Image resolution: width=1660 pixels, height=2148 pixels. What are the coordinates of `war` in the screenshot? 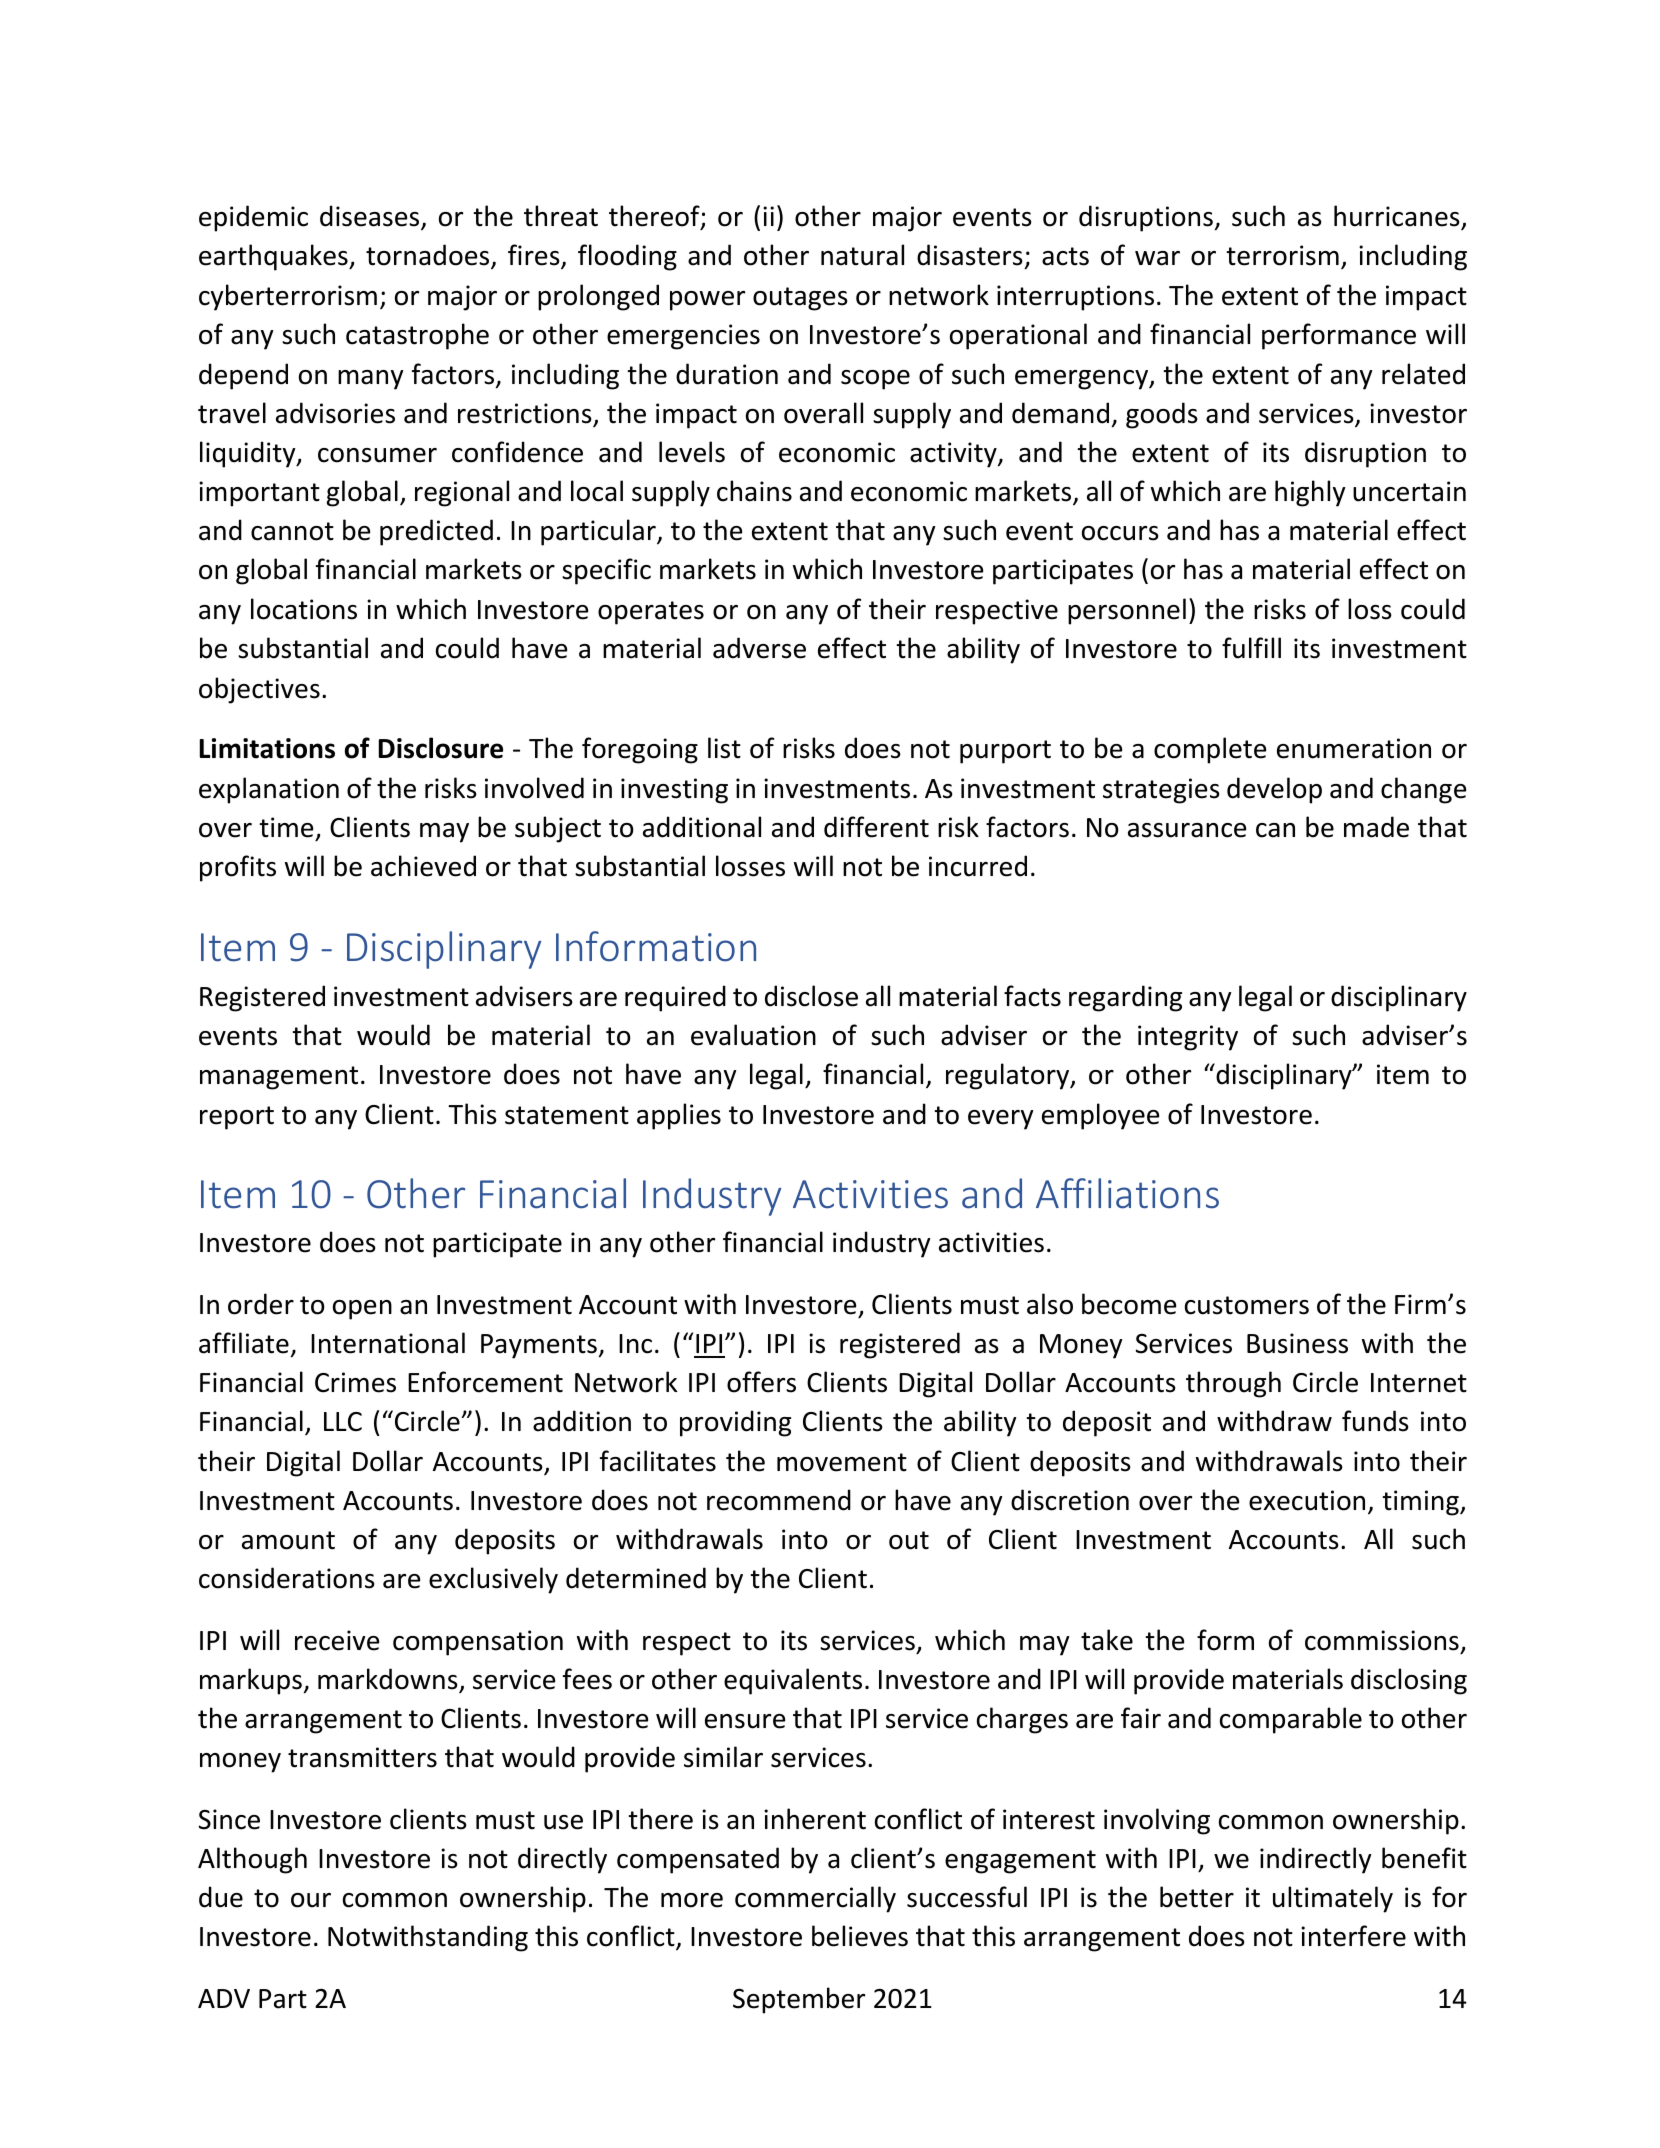 It's located at (1157, 258).
